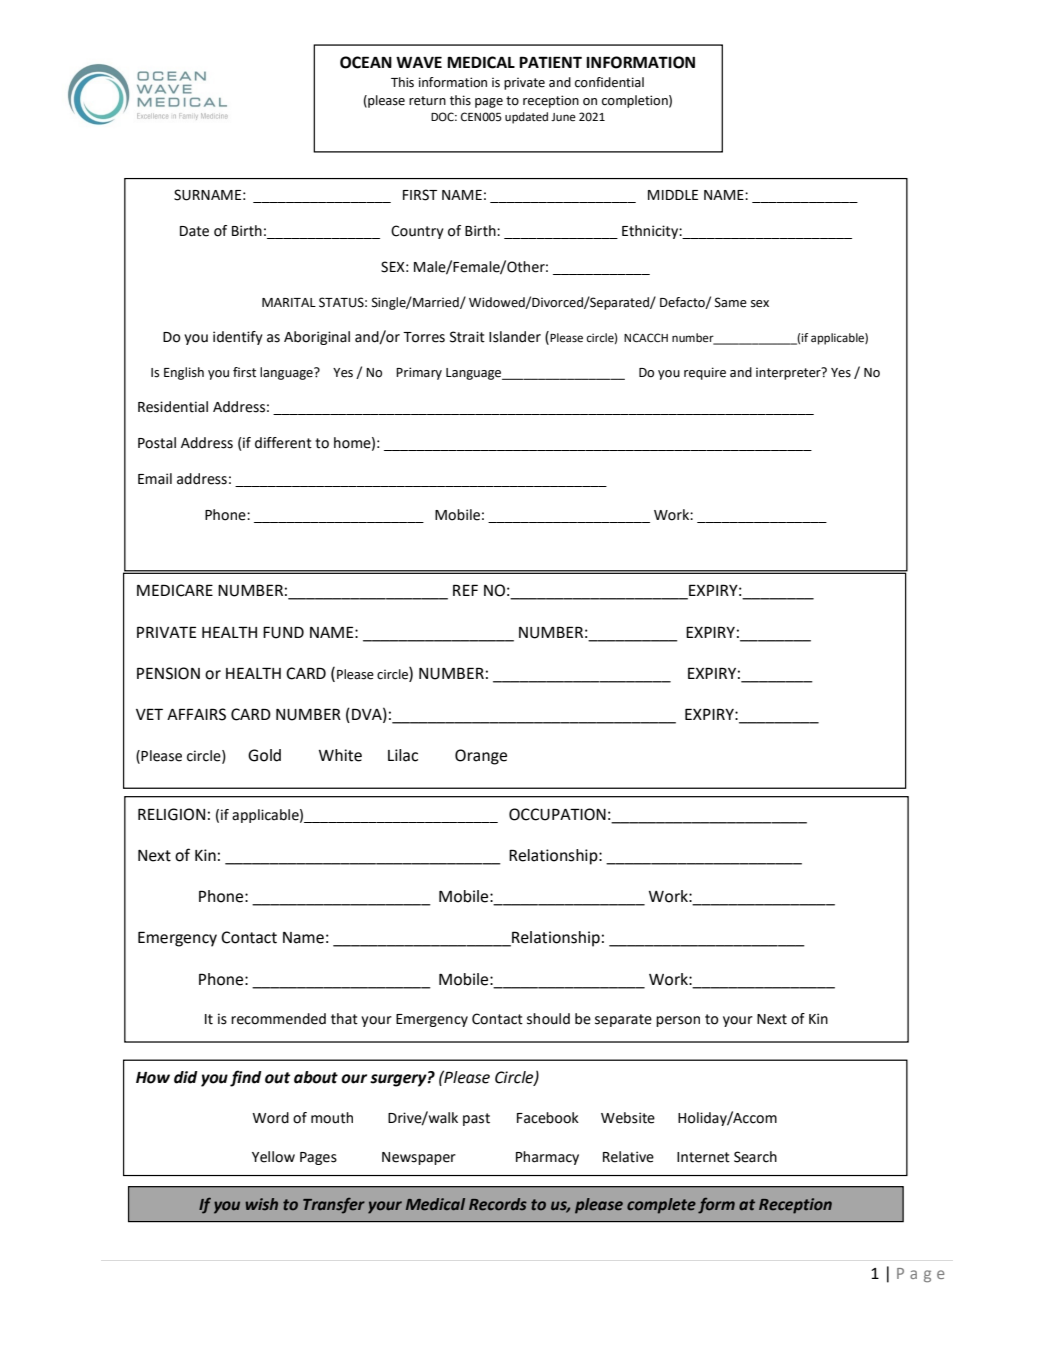 The image size is (1054, 1364). What do you see at coordinates (609, 82) in the screenshot?
I see `confidential` at bounding box center [609, 82].
